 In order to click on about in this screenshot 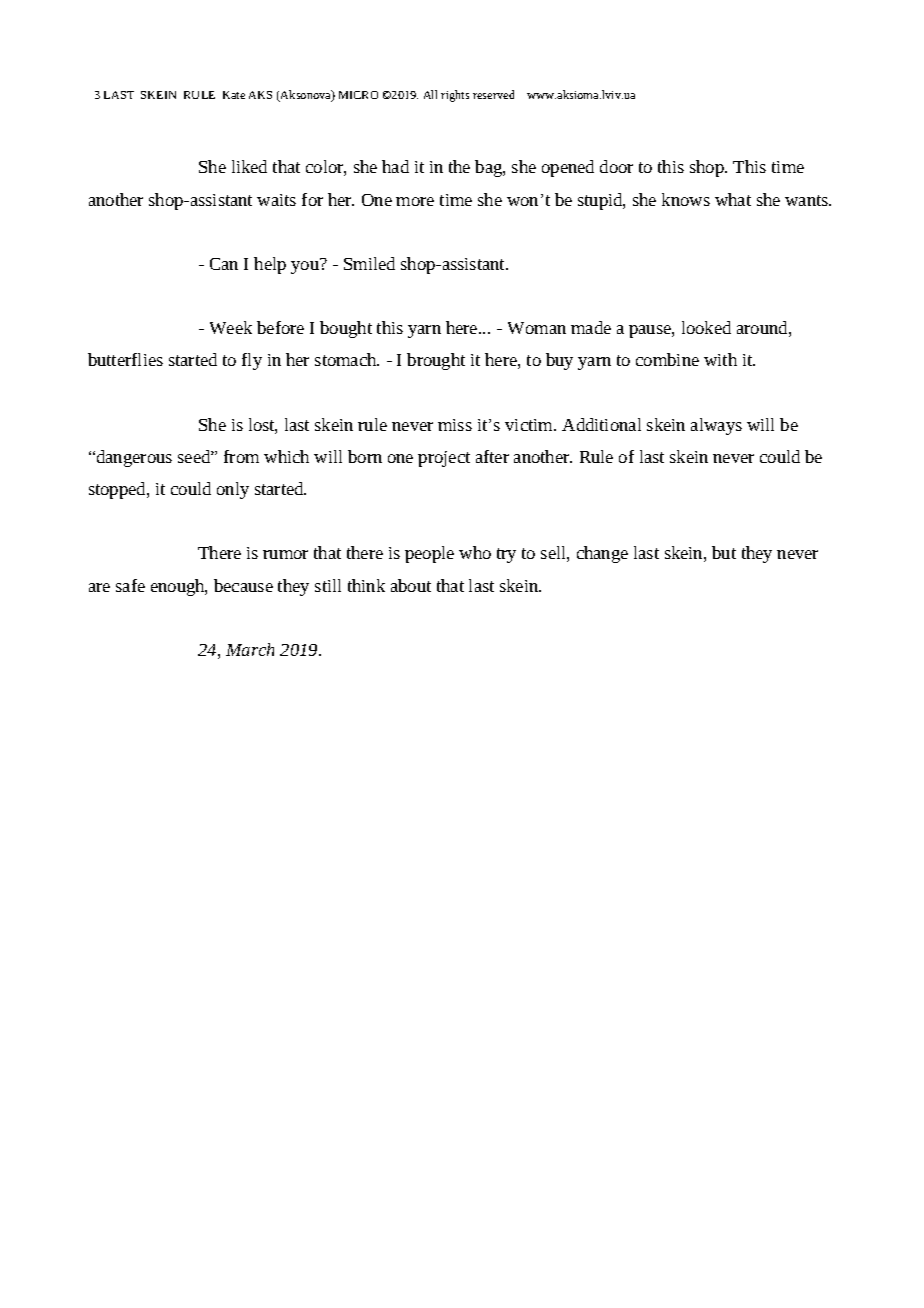, I will do `click(411, 585)`.
